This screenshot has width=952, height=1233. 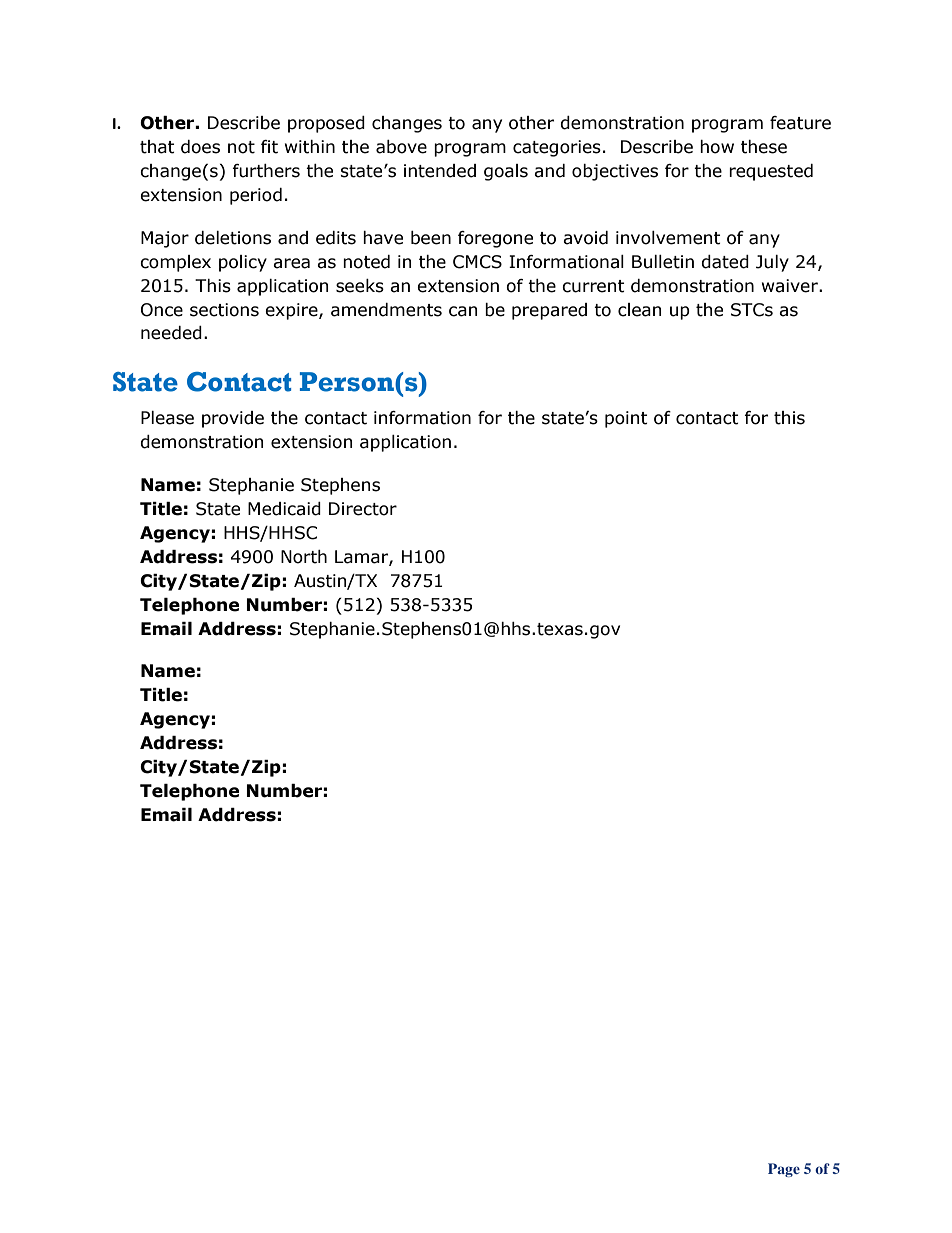 What do you see at coordinates (386, 310) in the screenshot?
I see `amendments` at bounding box center [386, 310].
